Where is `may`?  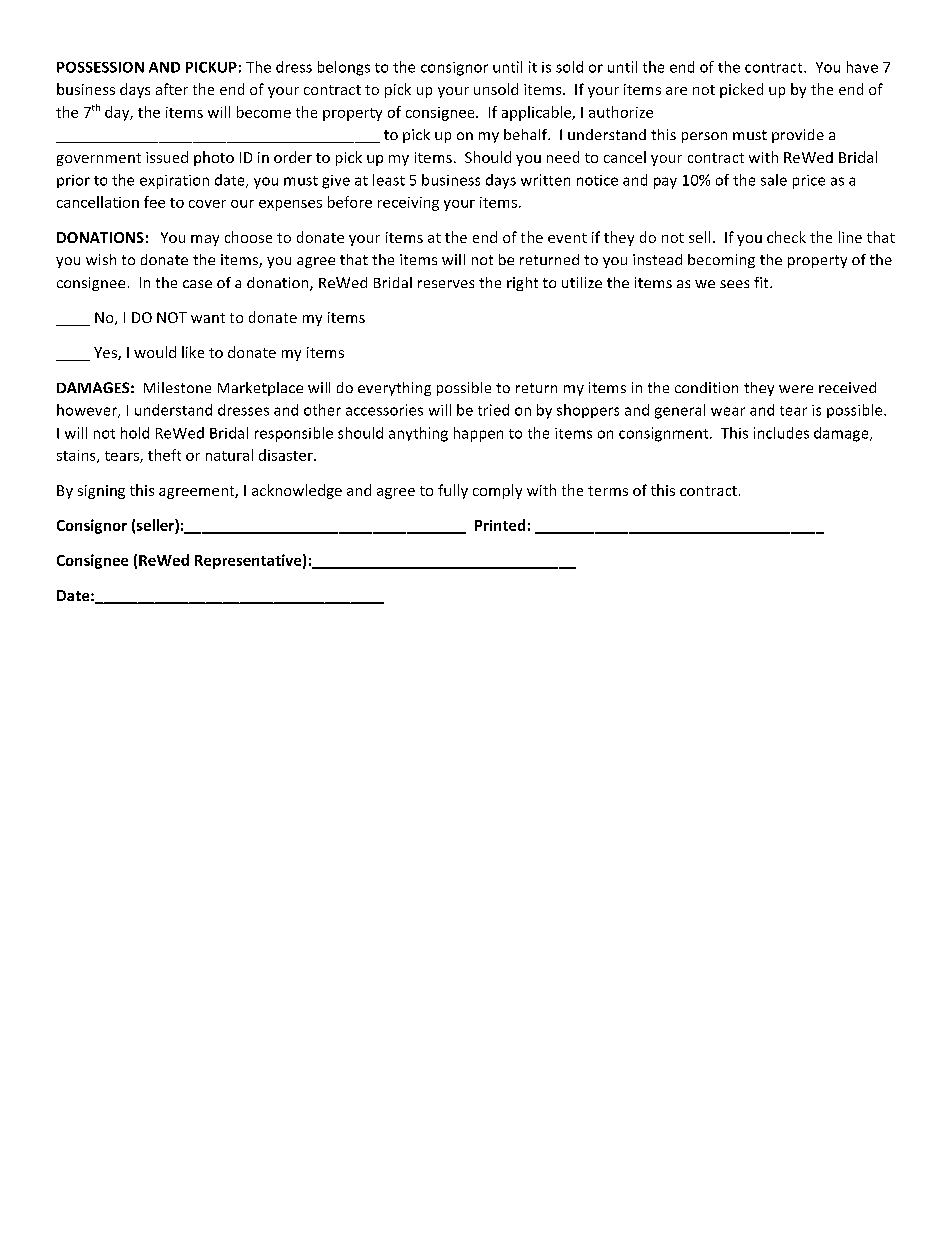
may is located at coordinates (205, 240).
